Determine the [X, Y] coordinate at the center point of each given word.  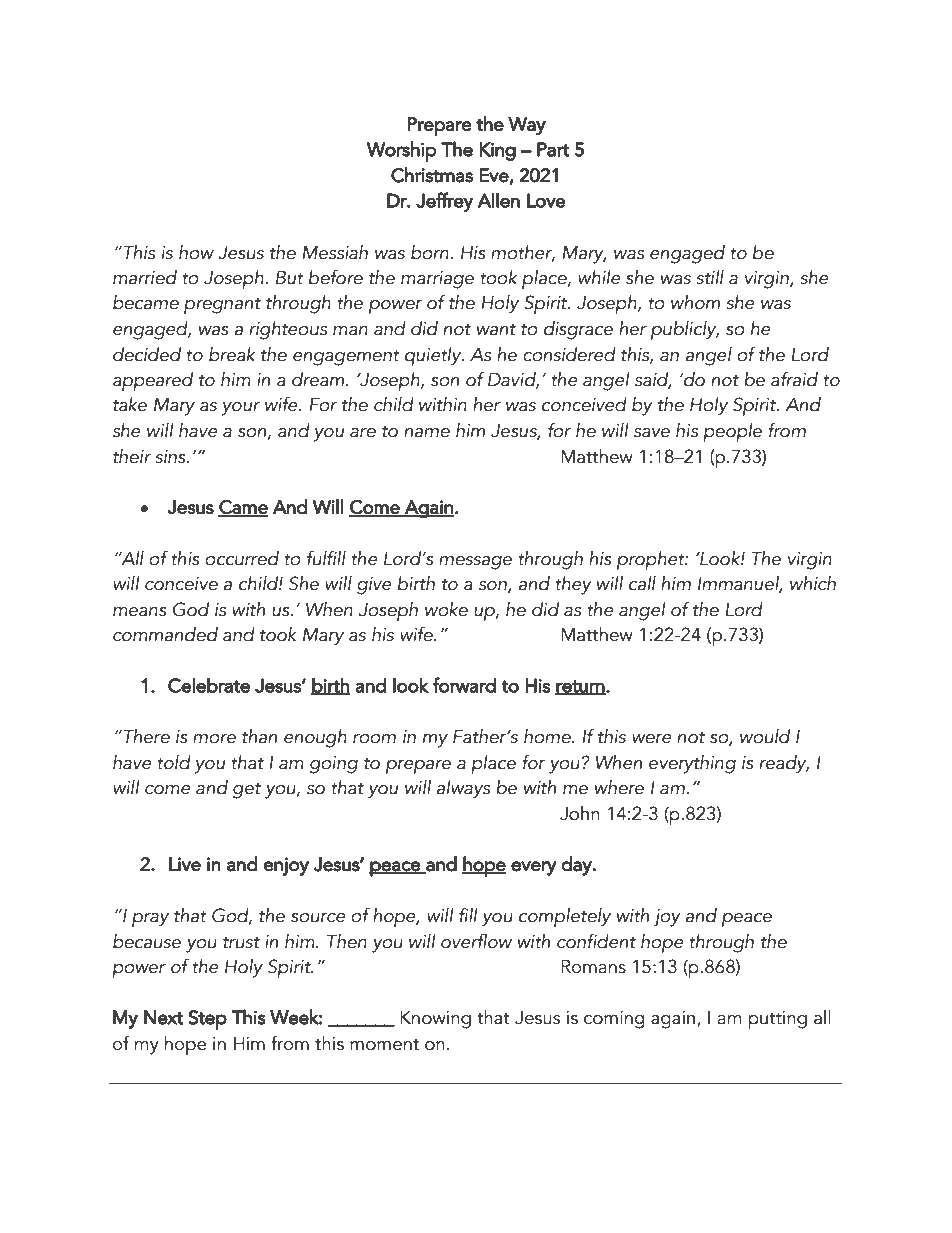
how [196, 252]
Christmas [432, 175]
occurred [242, 558]
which [813, 583]
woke [446, 609]
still [710, 277]
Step [207, 1020]
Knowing [435, 1020]
